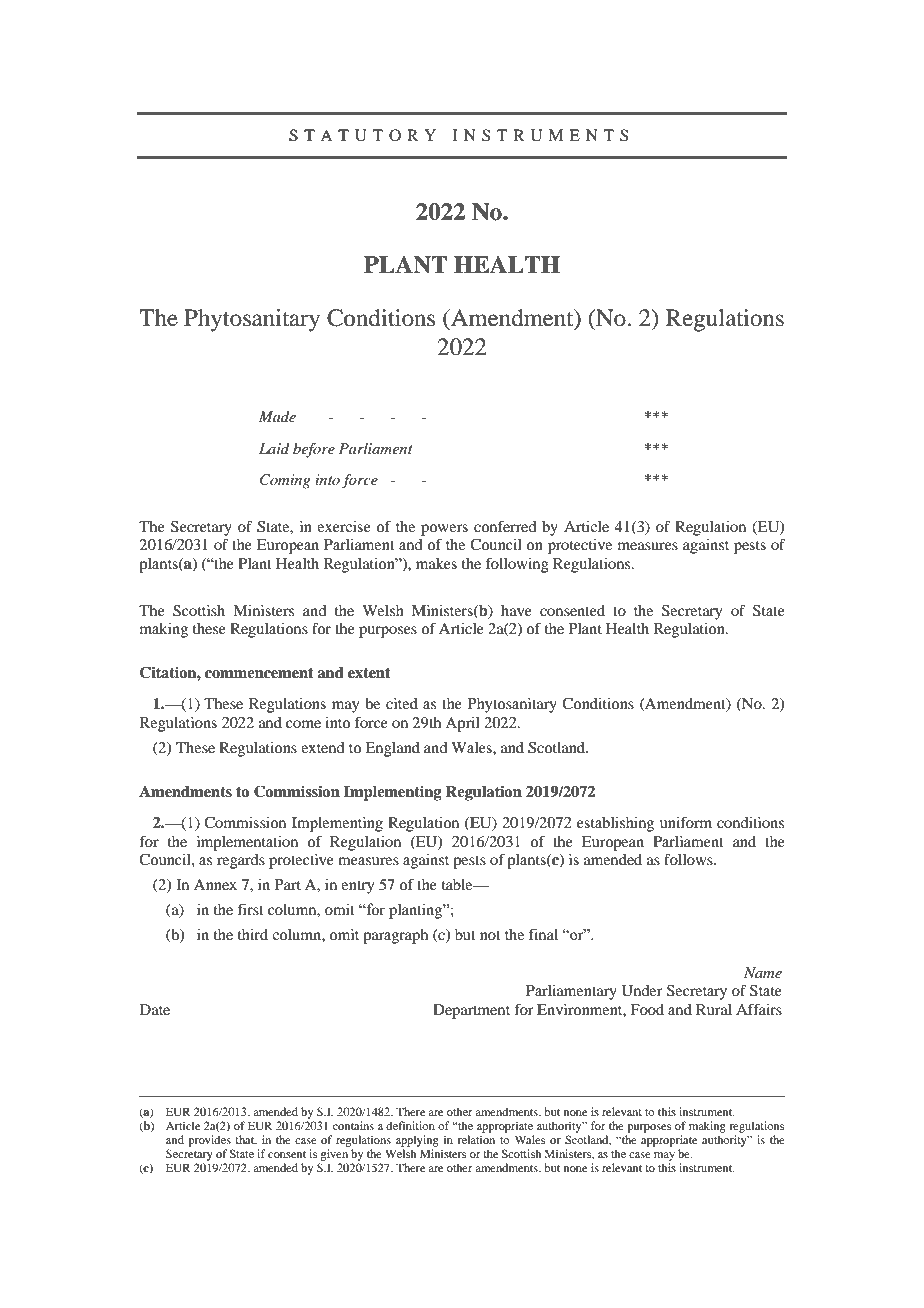 The height and width of the image is (1308, 924). What do you see at coordinates (344, 526) in the image?
I see `exercise` at bounding box center [344, 526].
